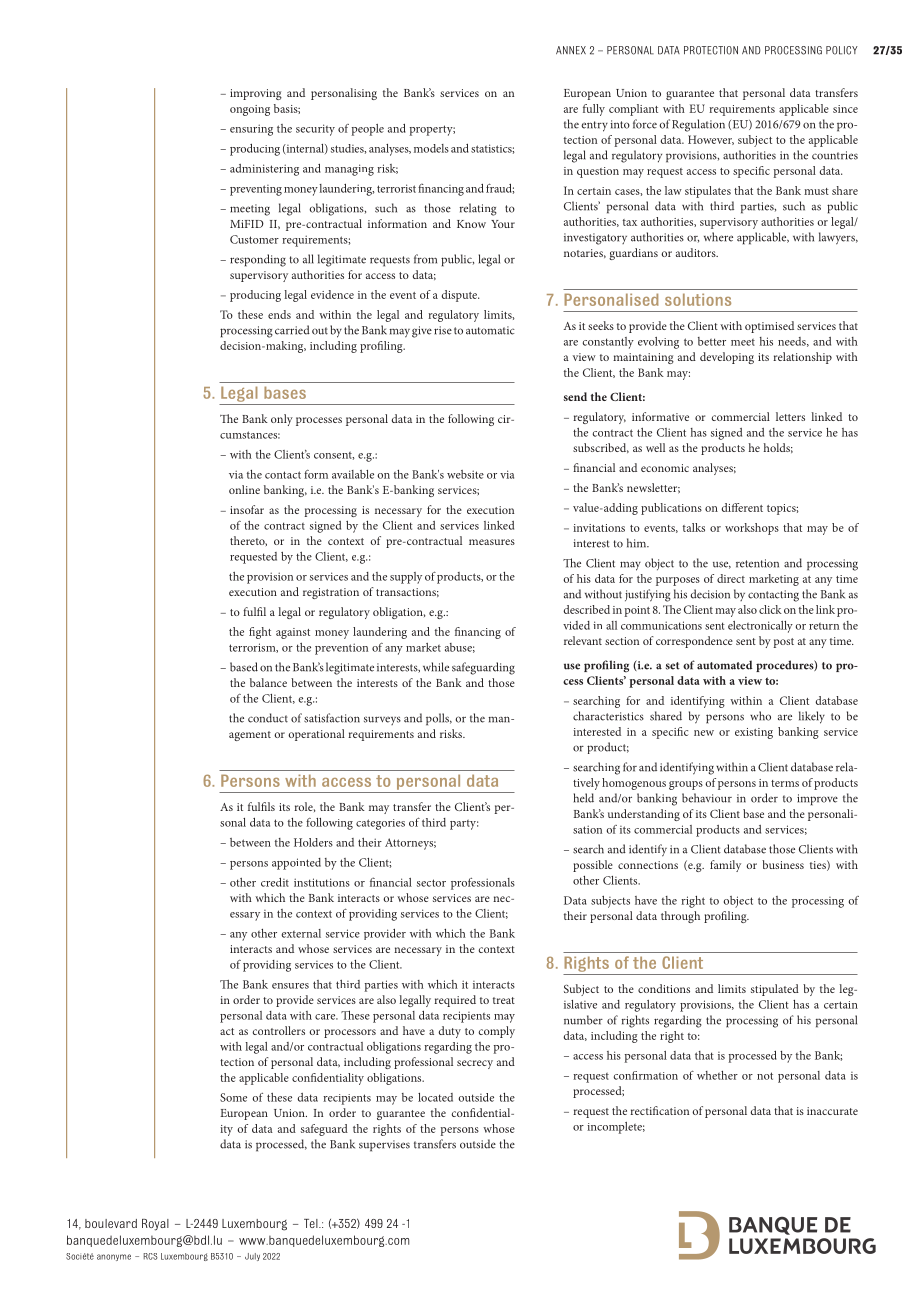 This screenshot has height=1308, width=924. Describe the element at coordinates (436, 667) in the screenshot. I see `while` at that location.
